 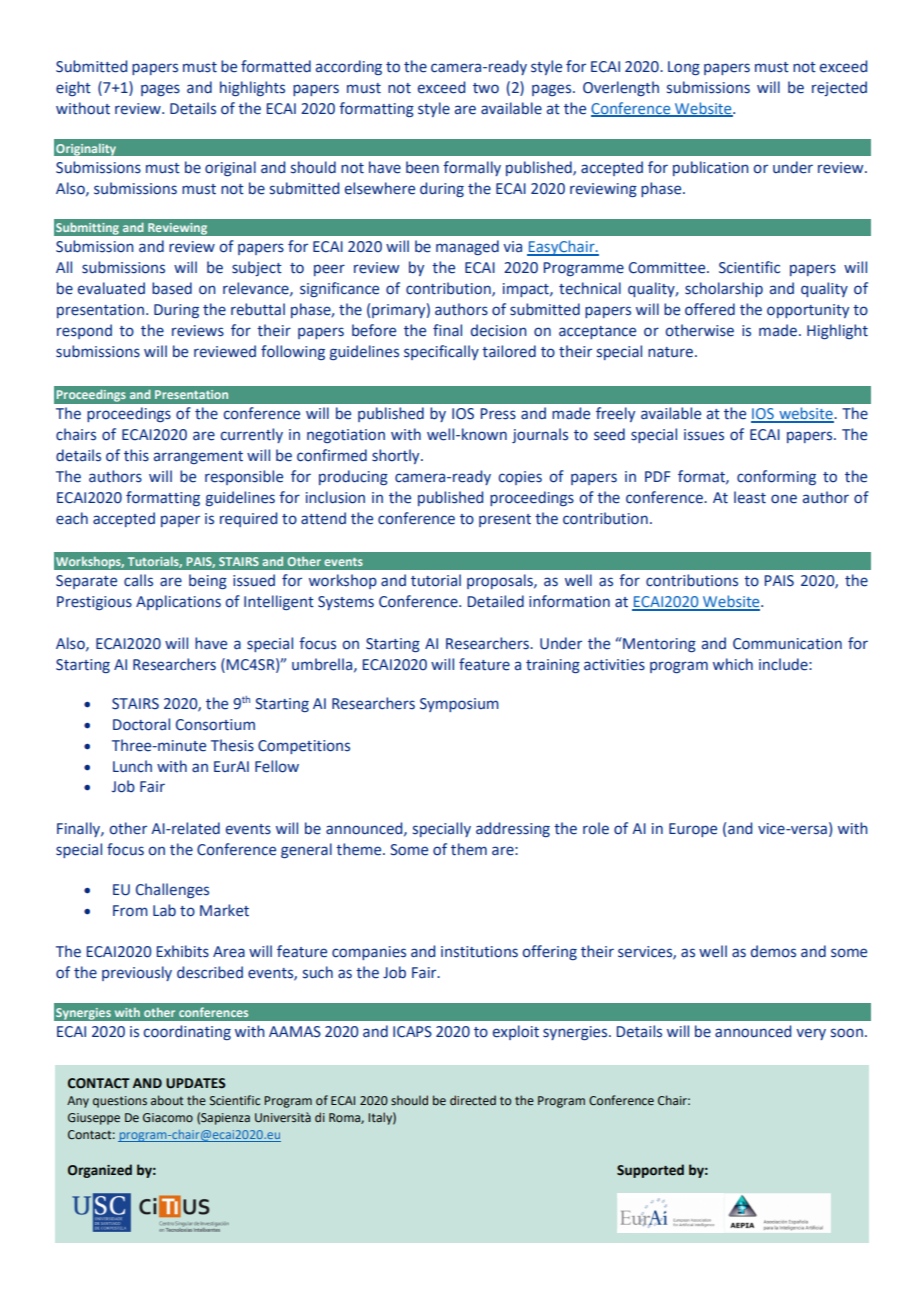 I want to click on Communication, so click(x=787, y=644).
